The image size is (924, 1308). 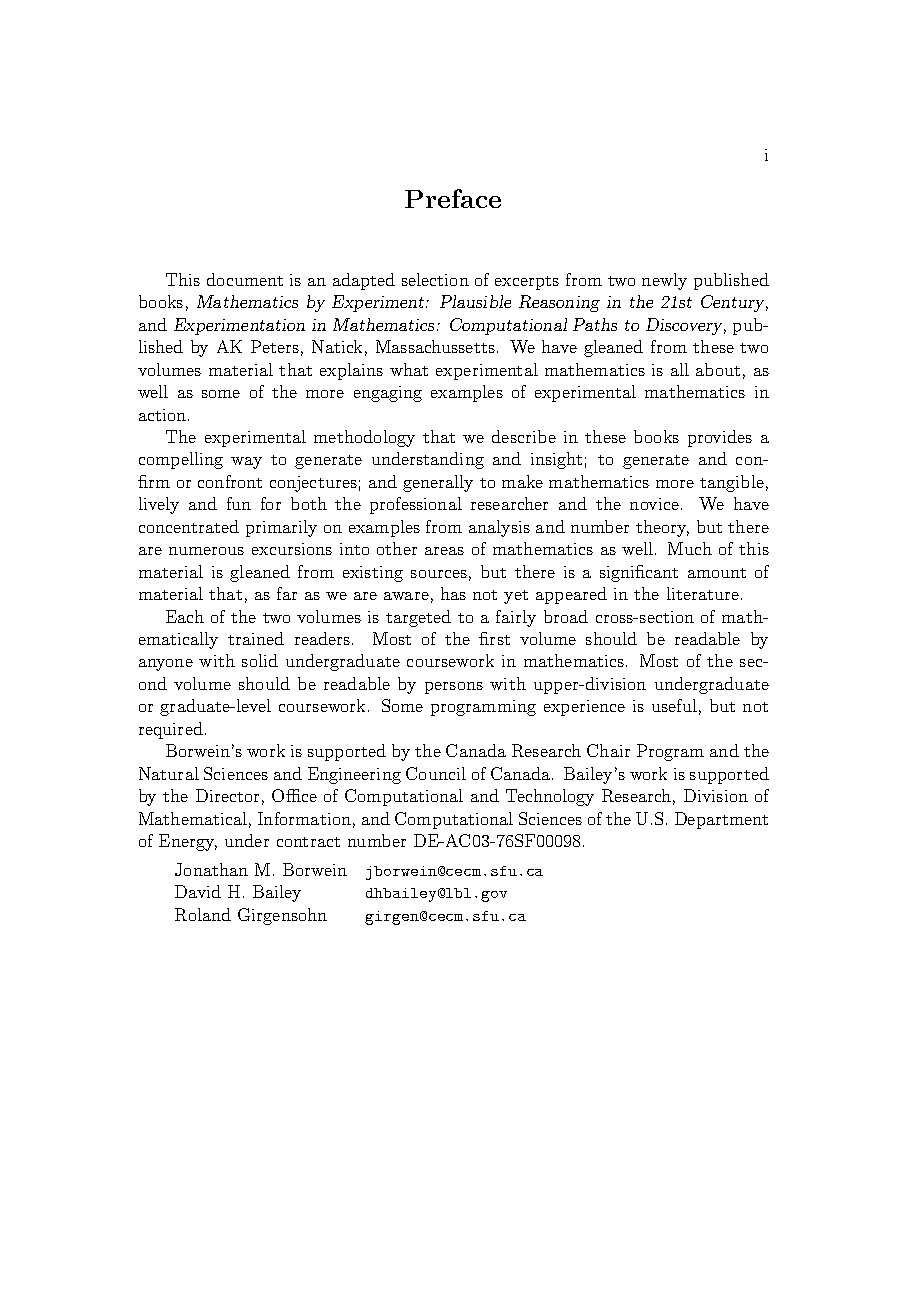 I want to click on novice, so click(x=654, y=504).
